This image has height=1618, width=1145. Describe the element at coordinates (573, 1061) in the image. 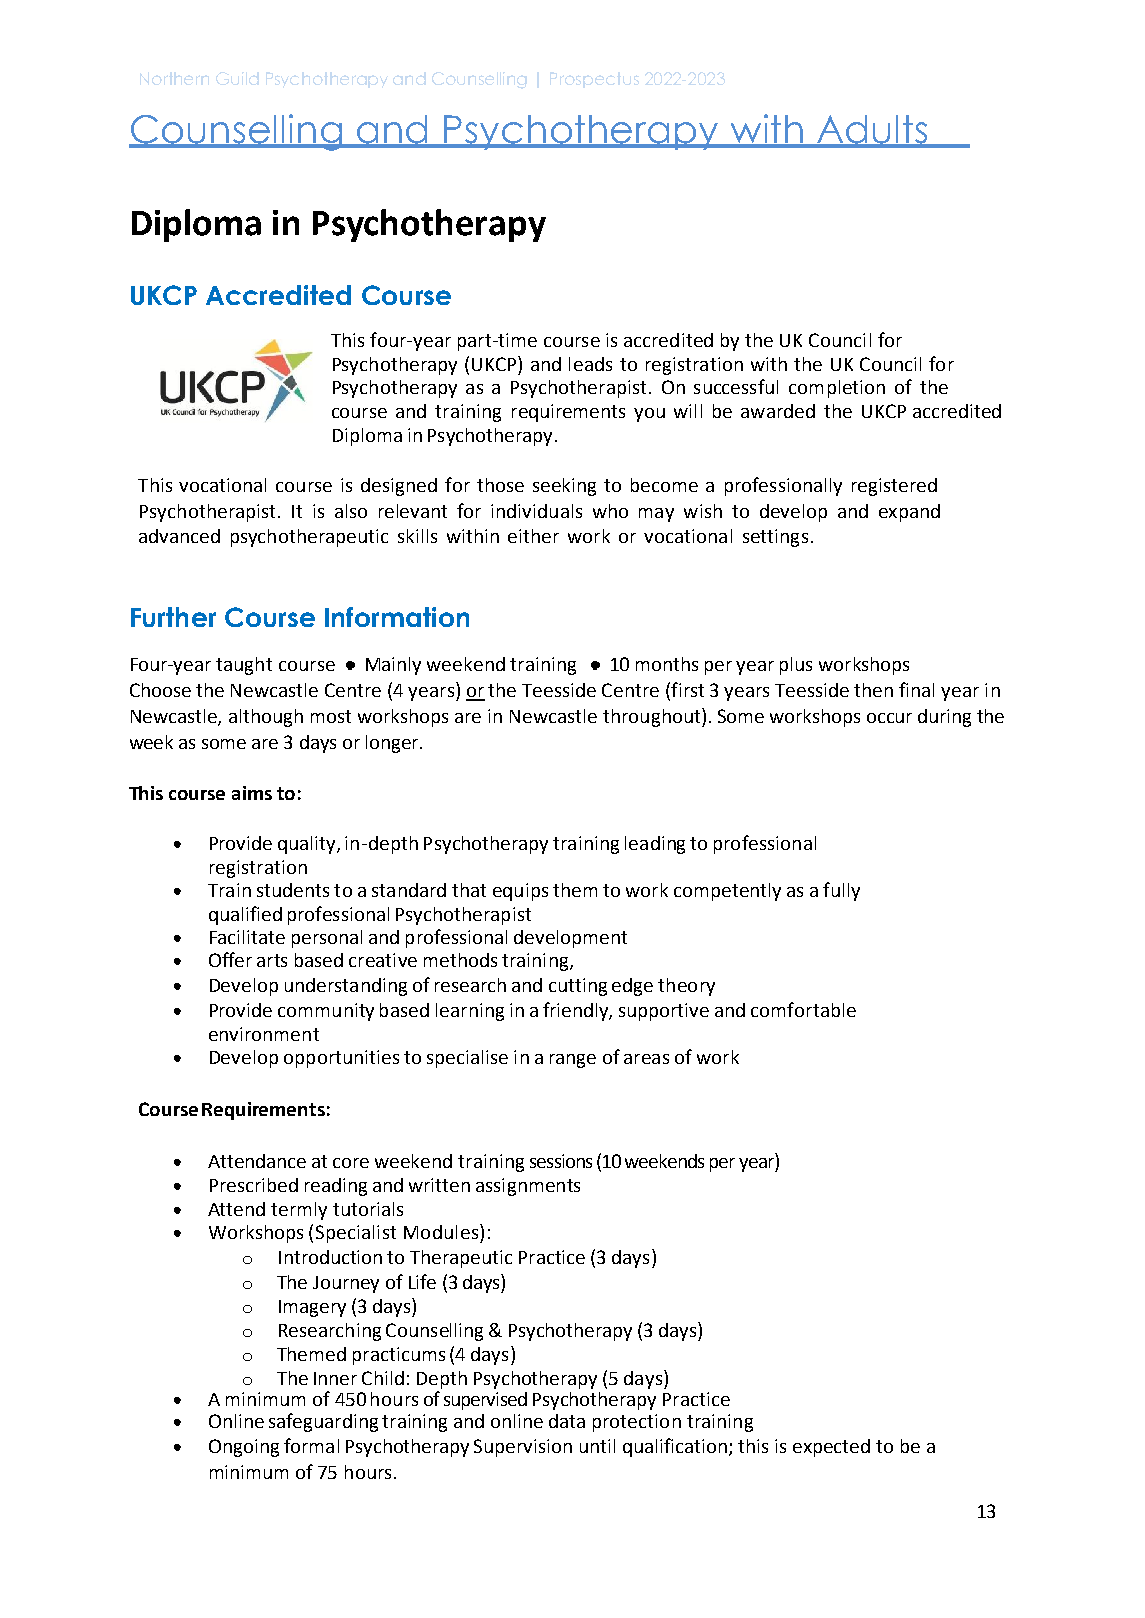

I see `range` at that location.
